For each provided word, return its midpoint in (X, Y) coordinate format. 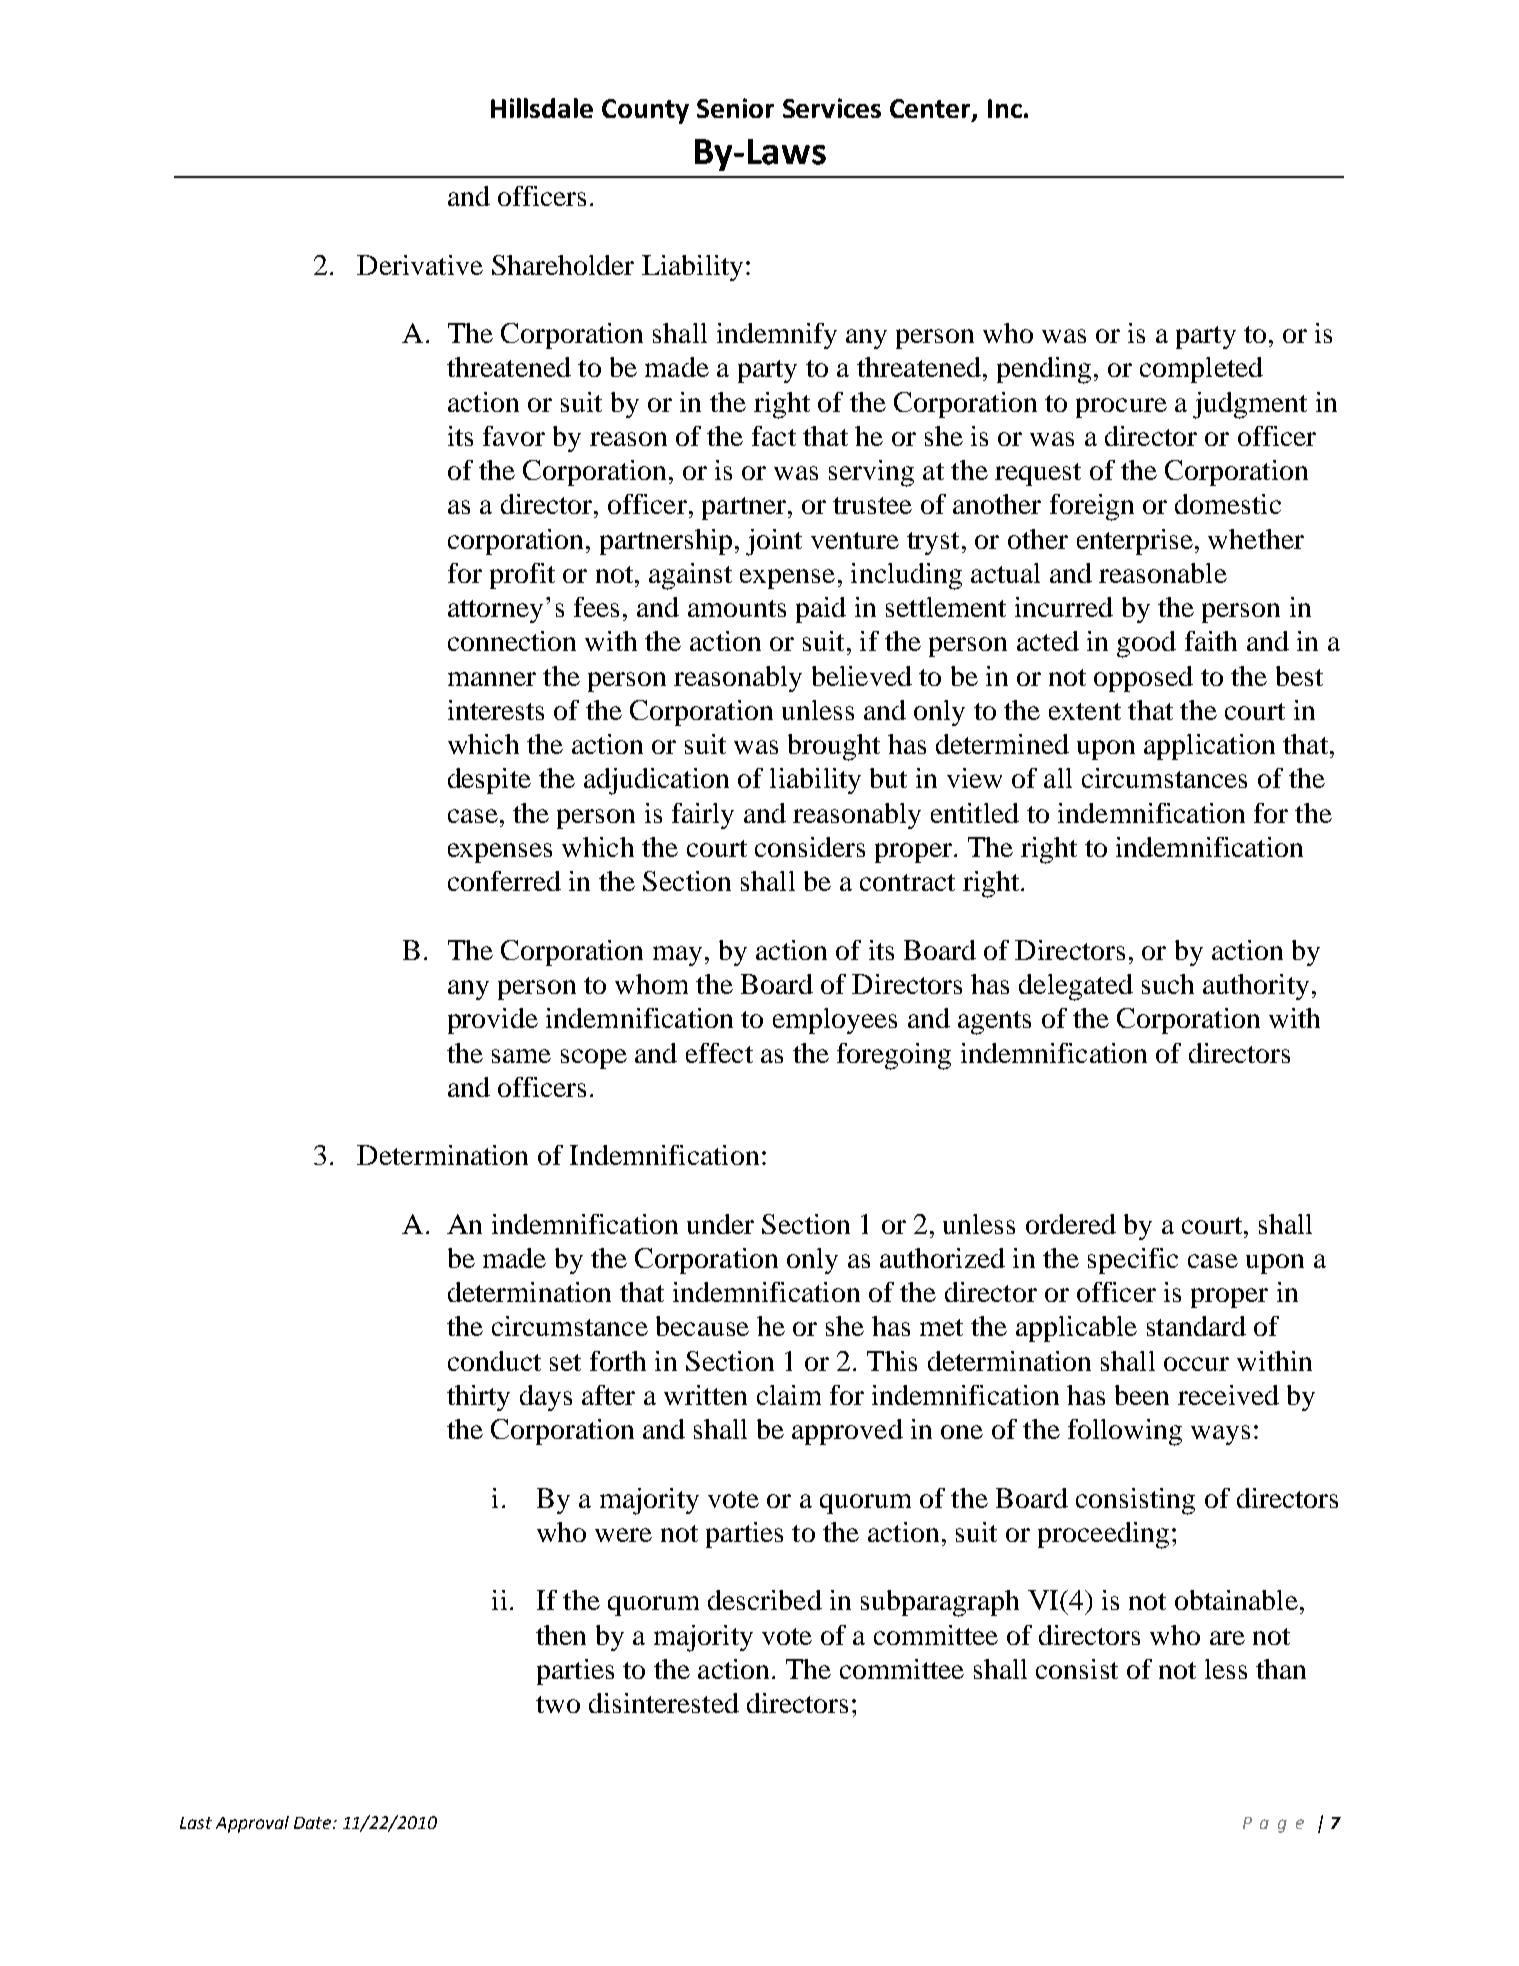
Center (931, 109)
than (1281, 1669)
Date (314, 1823)
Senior (735, 108)
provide (493, 1021)
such (1168, 984)
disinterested (664, 1703)
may (677, 956)
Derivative (420, 265)
